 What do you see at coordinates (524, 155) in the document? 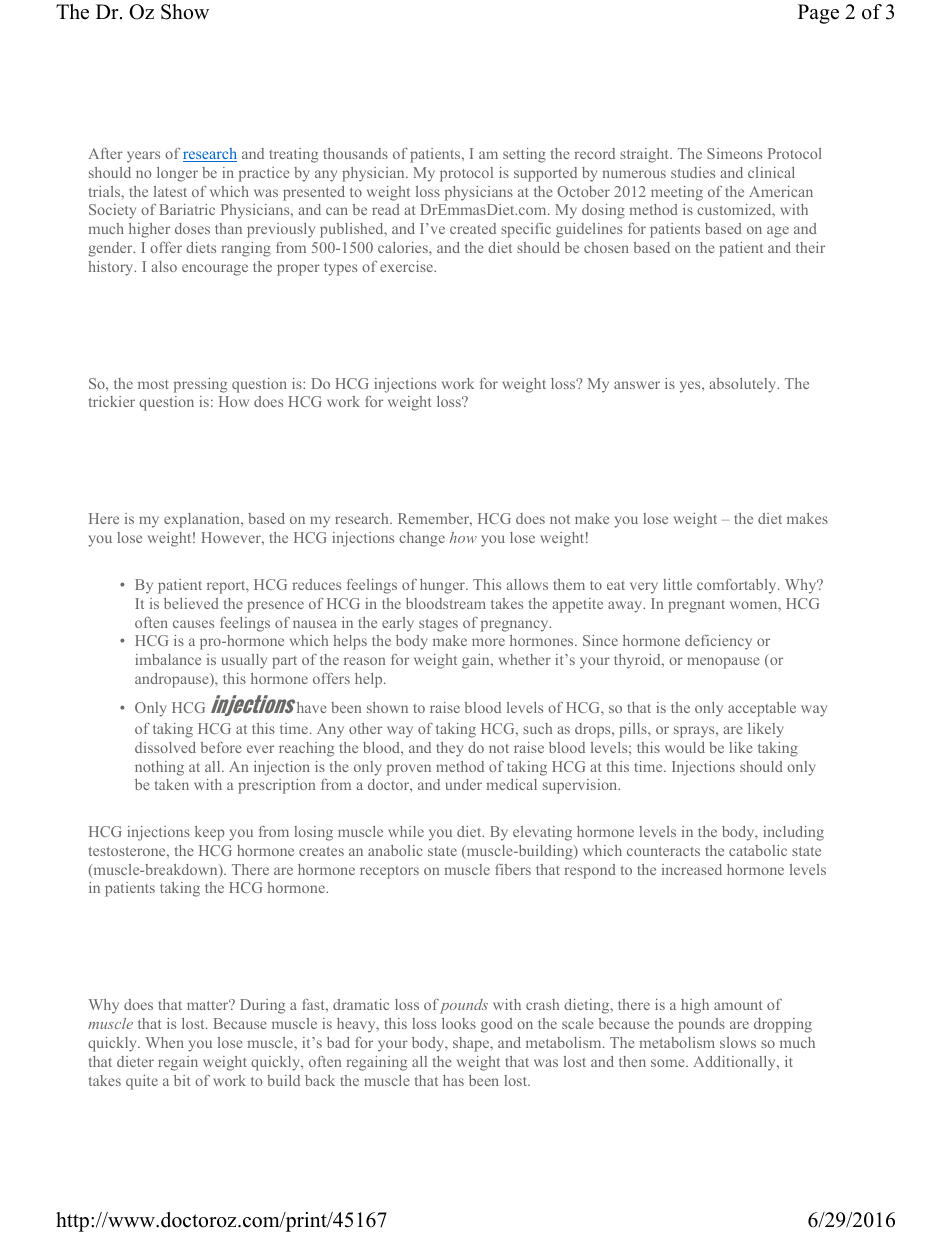
I see `setting` at bounding box center [524, 155].
